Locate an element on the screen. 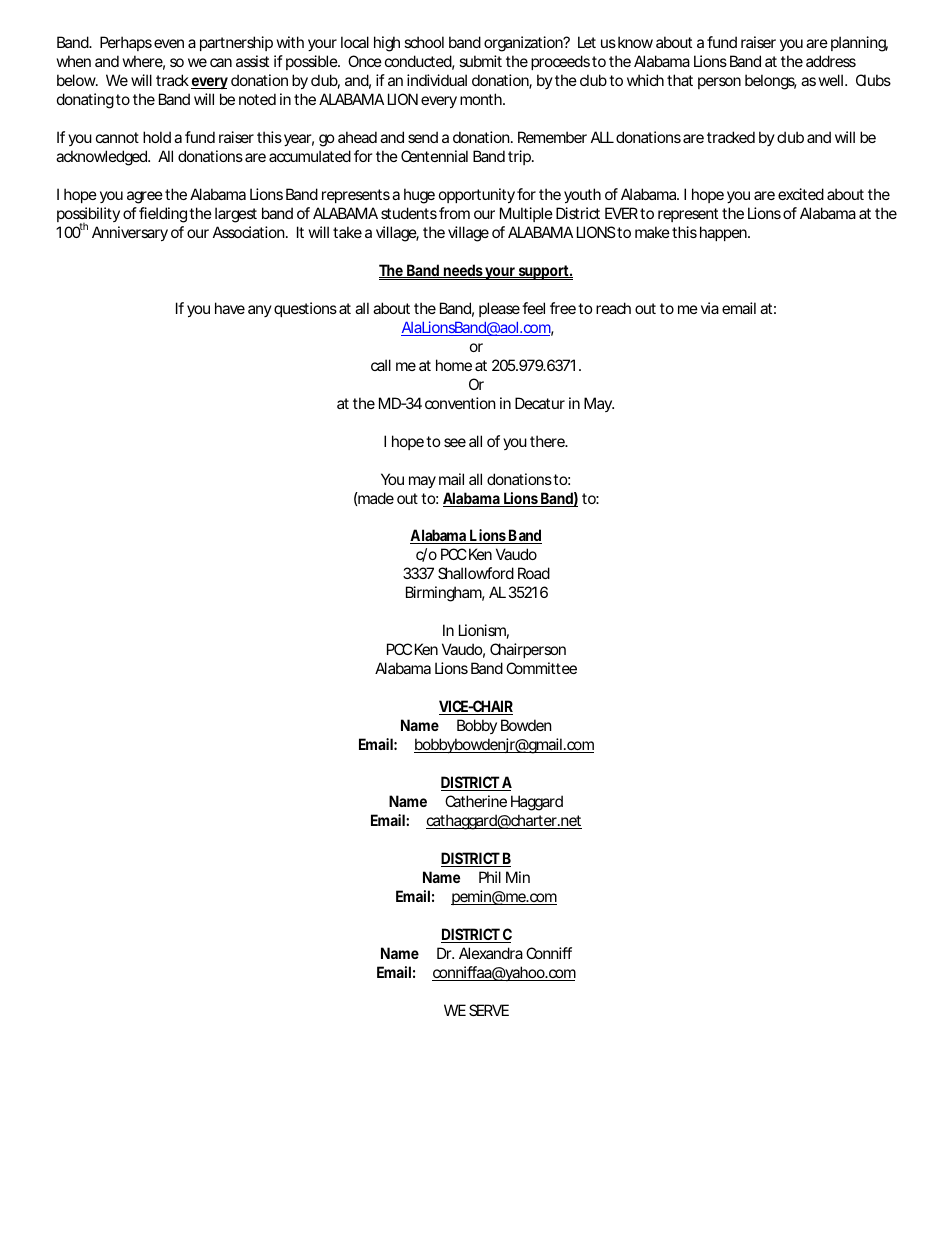  have is located at coordinates (230, 308).
